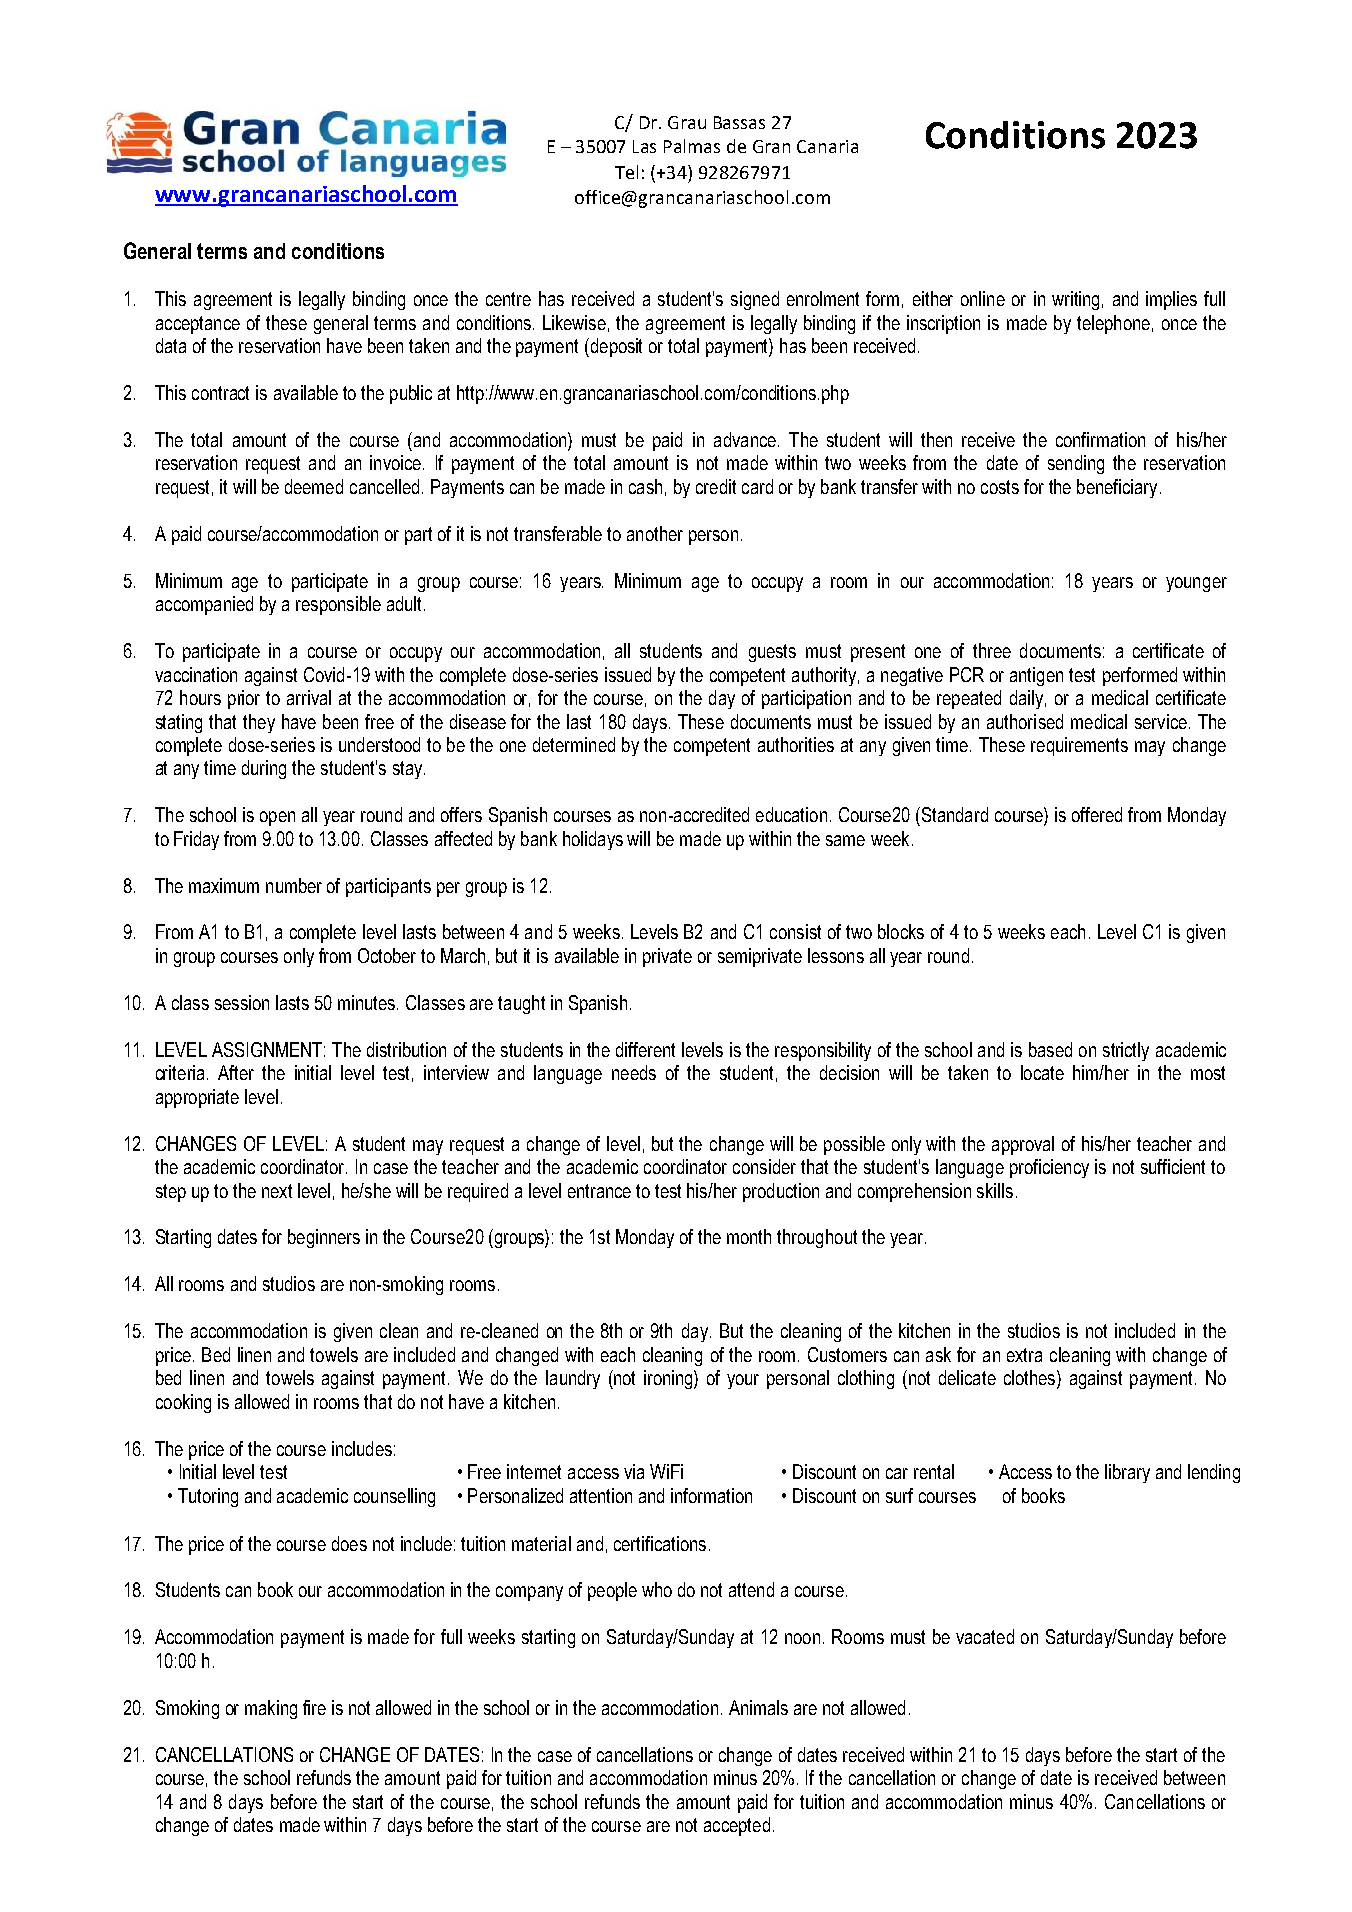  What do you see at coordinates (1075, 300) in the page?
I see `writing` at bounding box center [1075, 300].
